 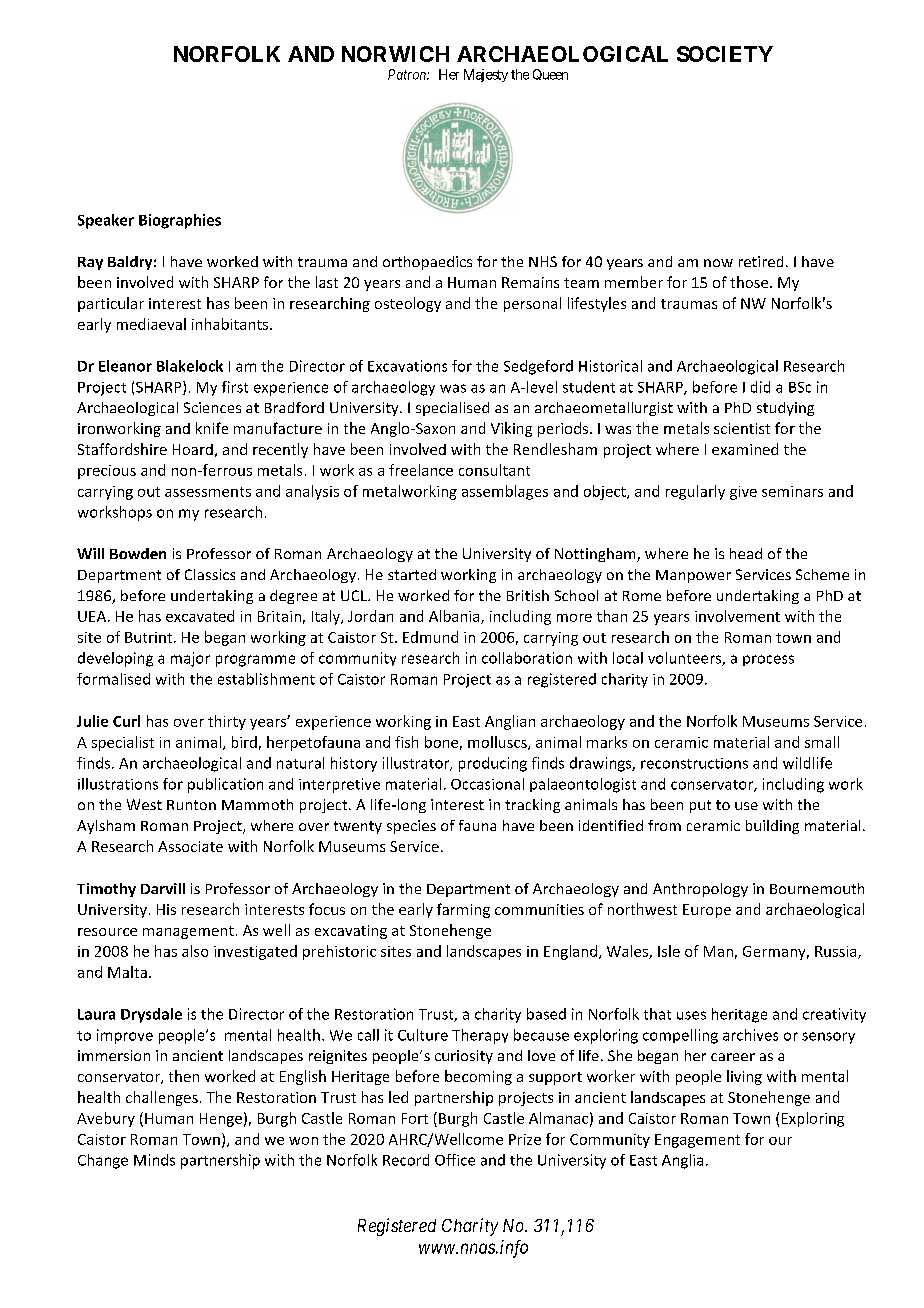 What do you see at coordinates (737, 616) in the image?
I see `involvement` at bounding box center [737, 616].
